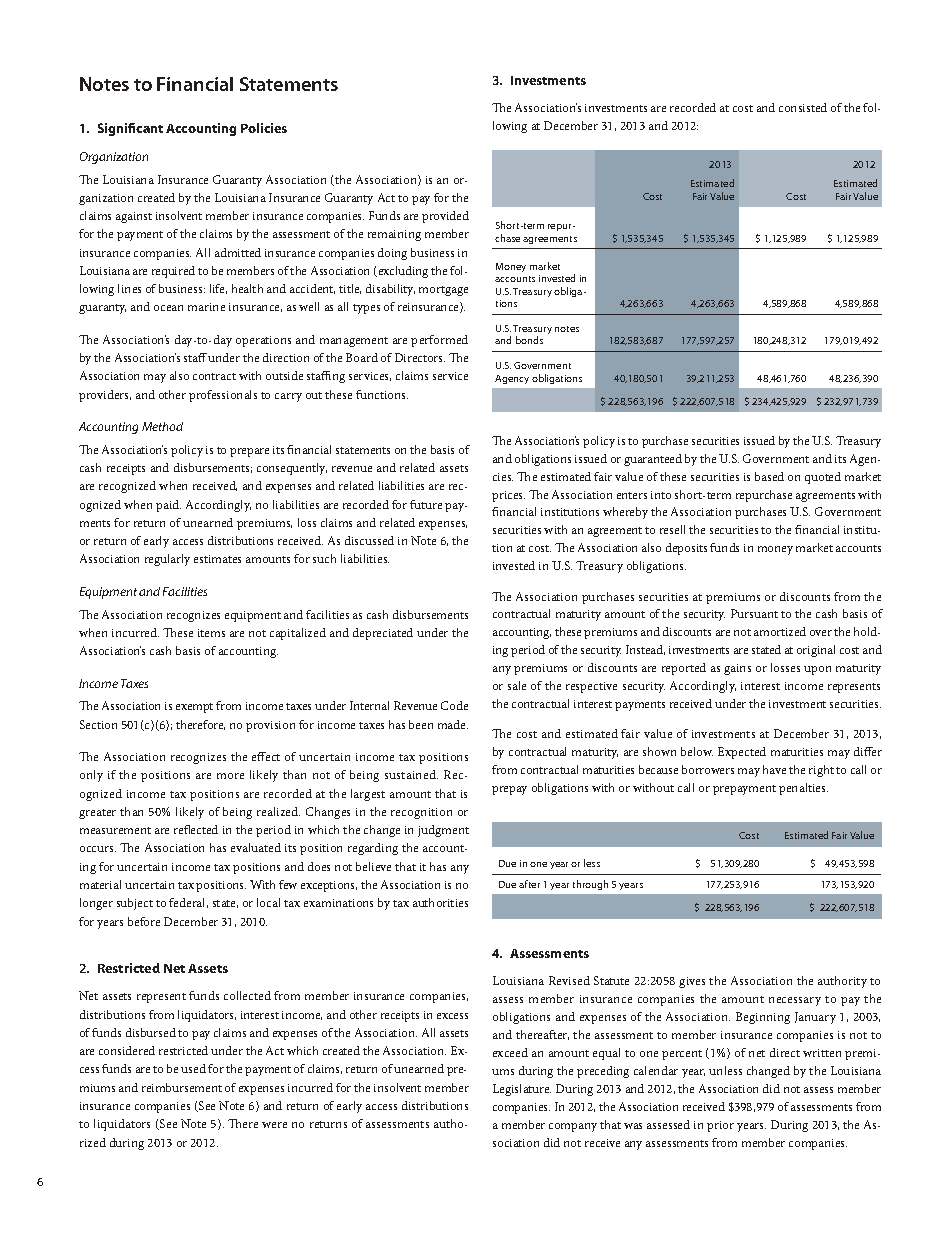 This image has height=1233, width=952. Describe the element at coordinates (803, 107) in the image. I see `consisted` at that location.
